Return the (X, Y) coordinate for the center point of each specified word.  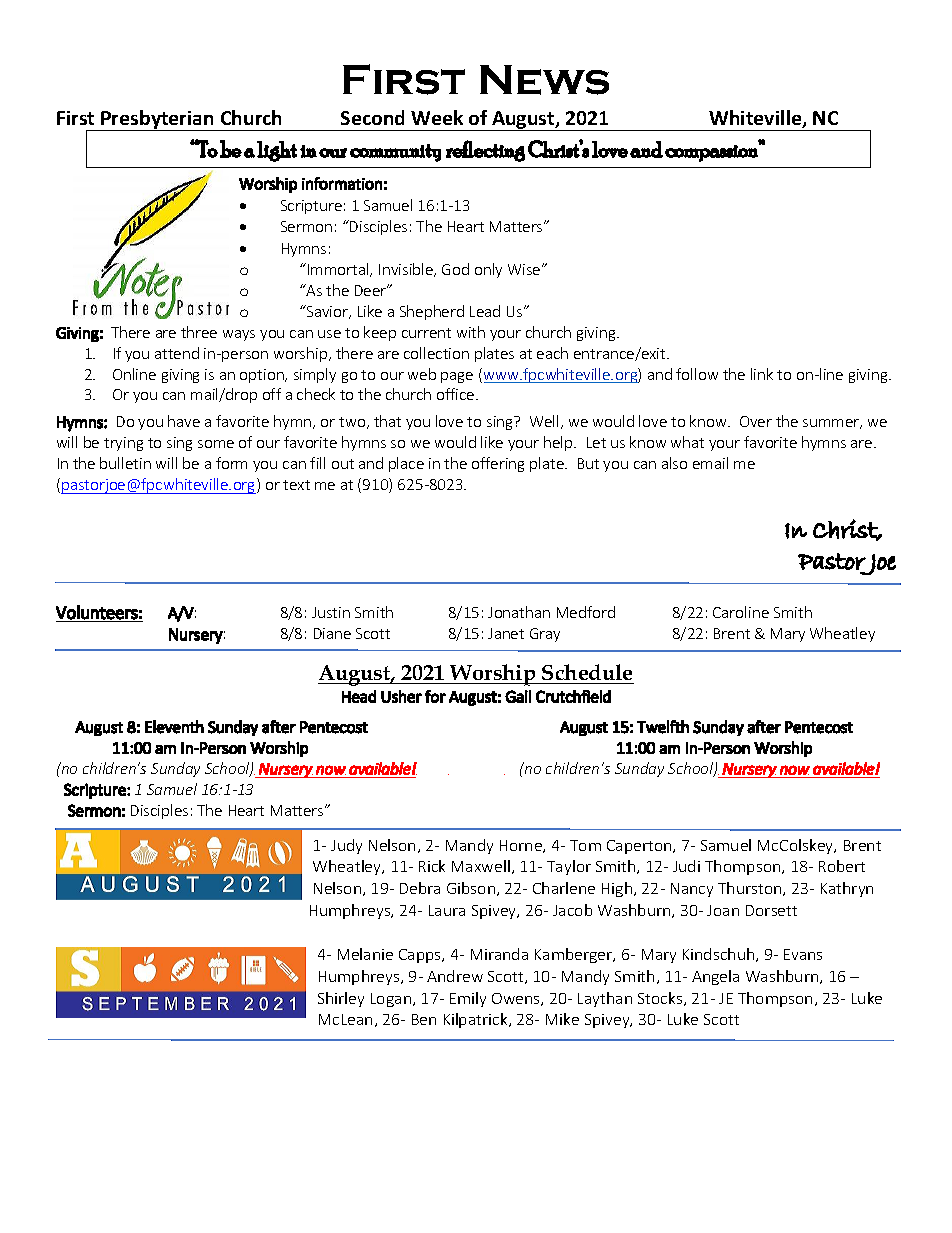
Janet (506, 633)
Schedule (587, 672)
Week (437, 117)
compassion (712, 152)
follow (697, 374)
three (199, 332)
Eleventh (174, 727)
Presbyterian (157, 120)
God (455, 269)
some (216, 444)
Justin (331, 612)
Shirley (341, 999)
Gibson (471, 888)
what (687, 442)
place (406, 464)
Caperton (640, 847)
